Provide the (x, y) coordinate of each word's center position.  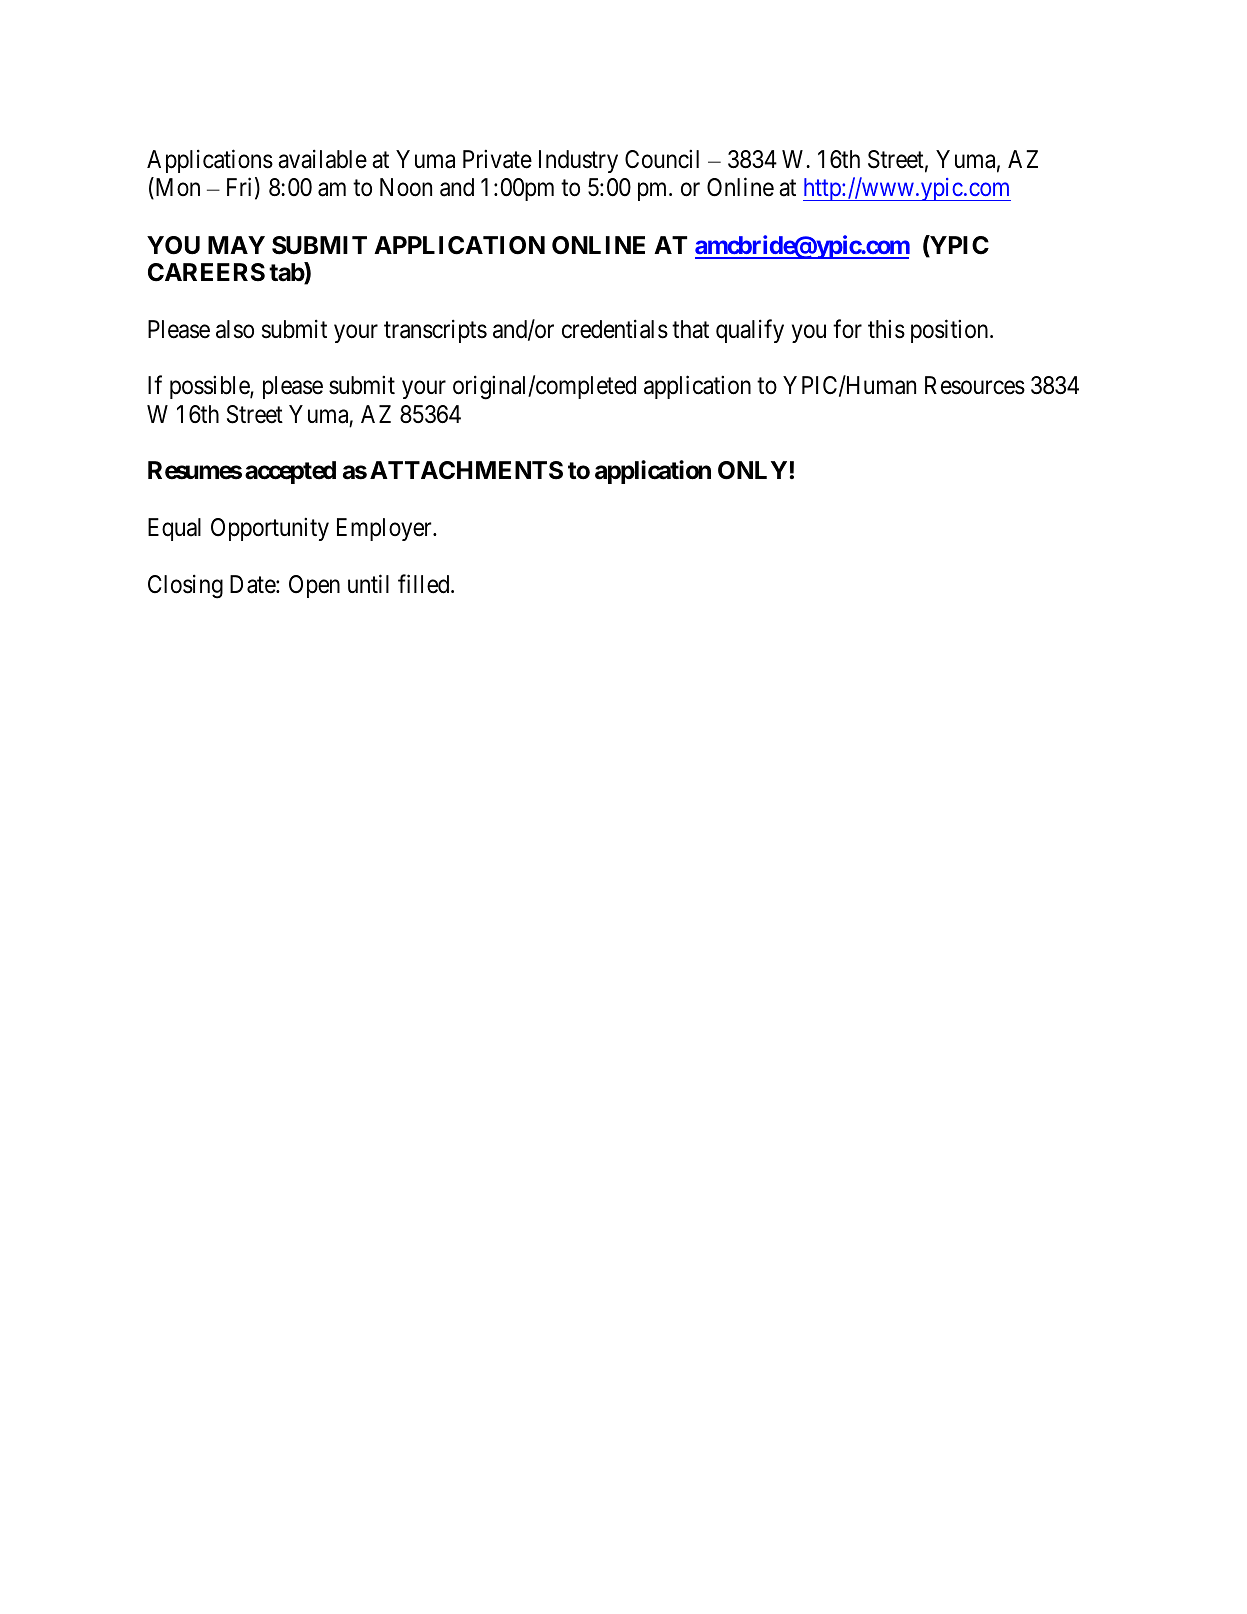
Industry (578, 161)
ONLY (752, 470)
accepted (290, 472)
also (235, 329)
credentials (615, 329)
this (886, 329)
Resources (975, 385)
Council (662, 159)
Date (253, 584)
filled (425, 584)
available (322, 159)
